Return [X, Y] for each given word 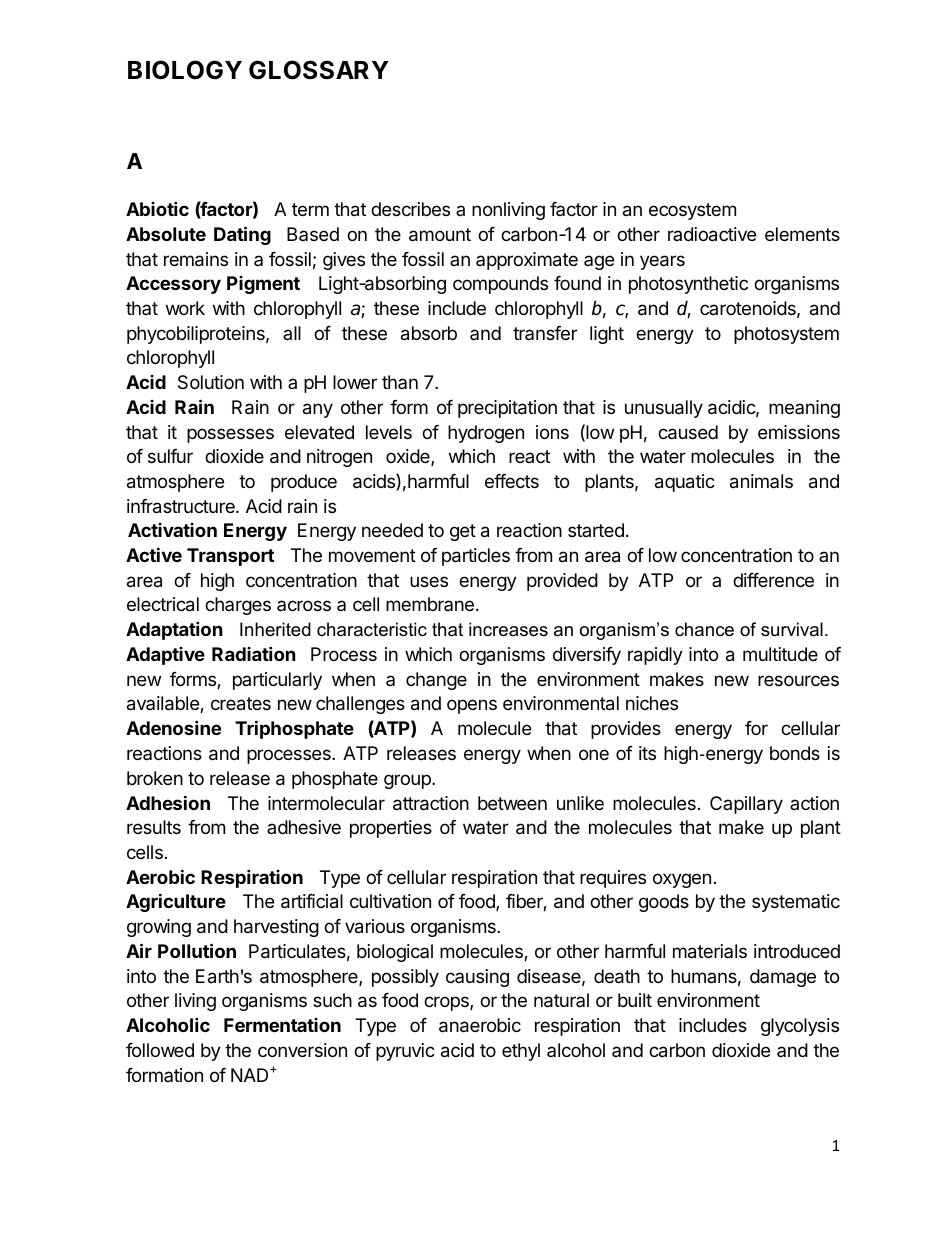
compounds [500, 285]
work [185, 308]
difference [773, 580]
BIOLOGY [185, 70]
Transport [230, 557]
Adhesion [168, 802]
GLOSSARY [319, 70]
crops [447, 1003]
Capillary [746, 805]
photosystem [786, 335]
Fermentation [282, 1025]
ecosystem [692, 211]
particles [476, 557]
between [512, 803]
